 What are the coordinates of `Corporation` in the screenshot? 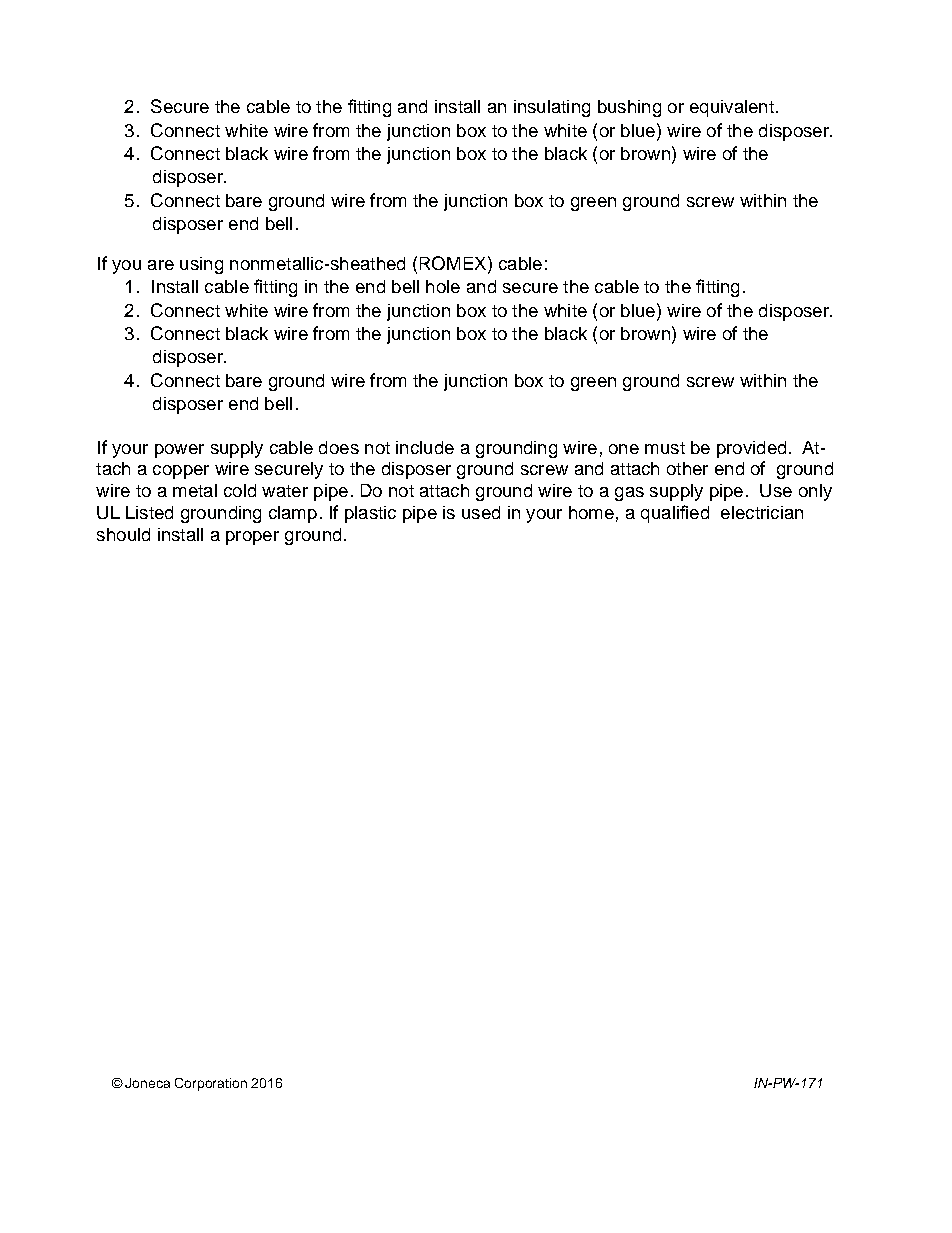 It's located at (211, 1084).
